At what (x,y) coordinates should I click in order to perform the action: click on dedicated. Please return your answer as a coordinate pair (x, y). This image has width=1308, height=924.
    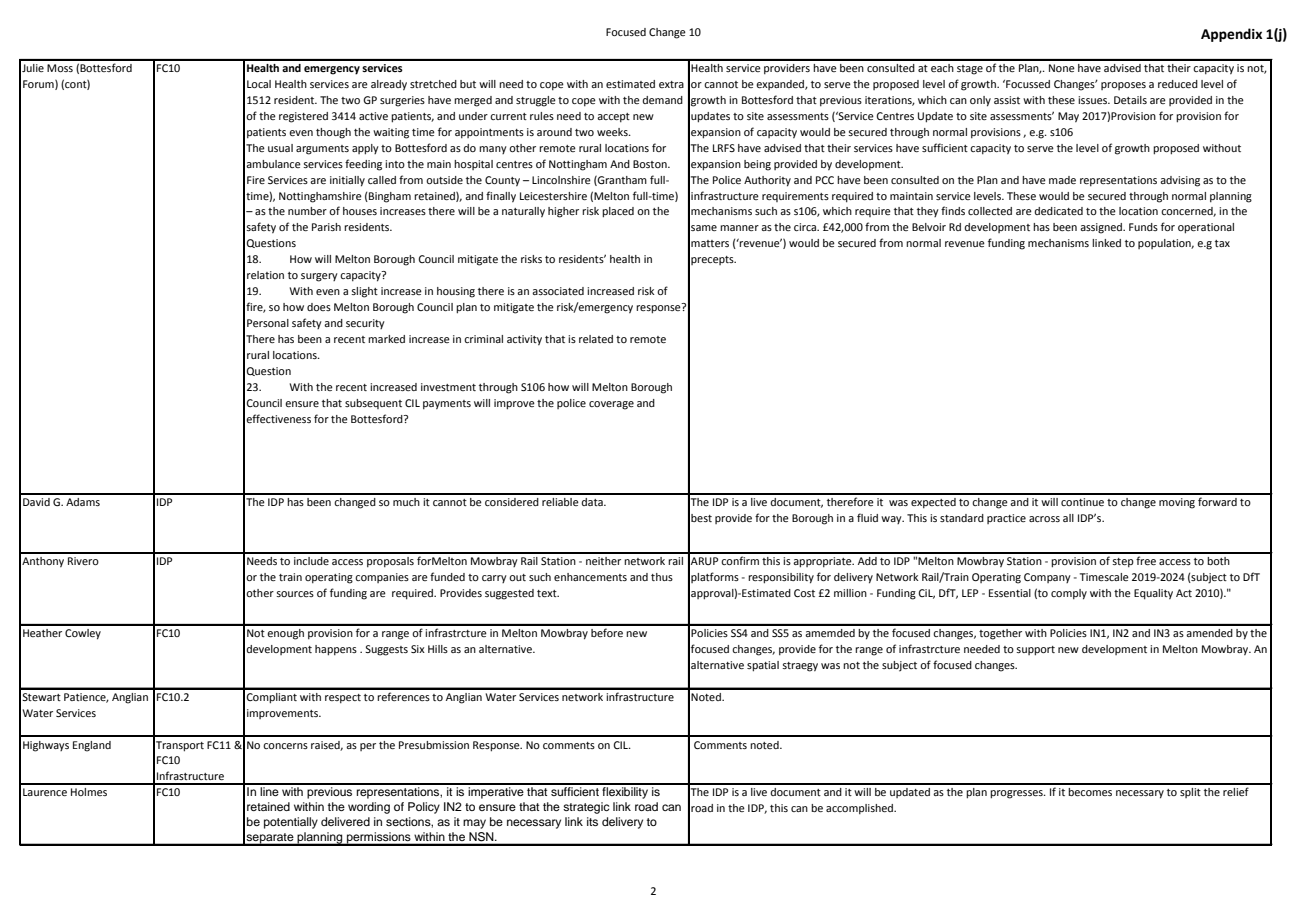
    Looking at the image, I should click on (1058, 211).
